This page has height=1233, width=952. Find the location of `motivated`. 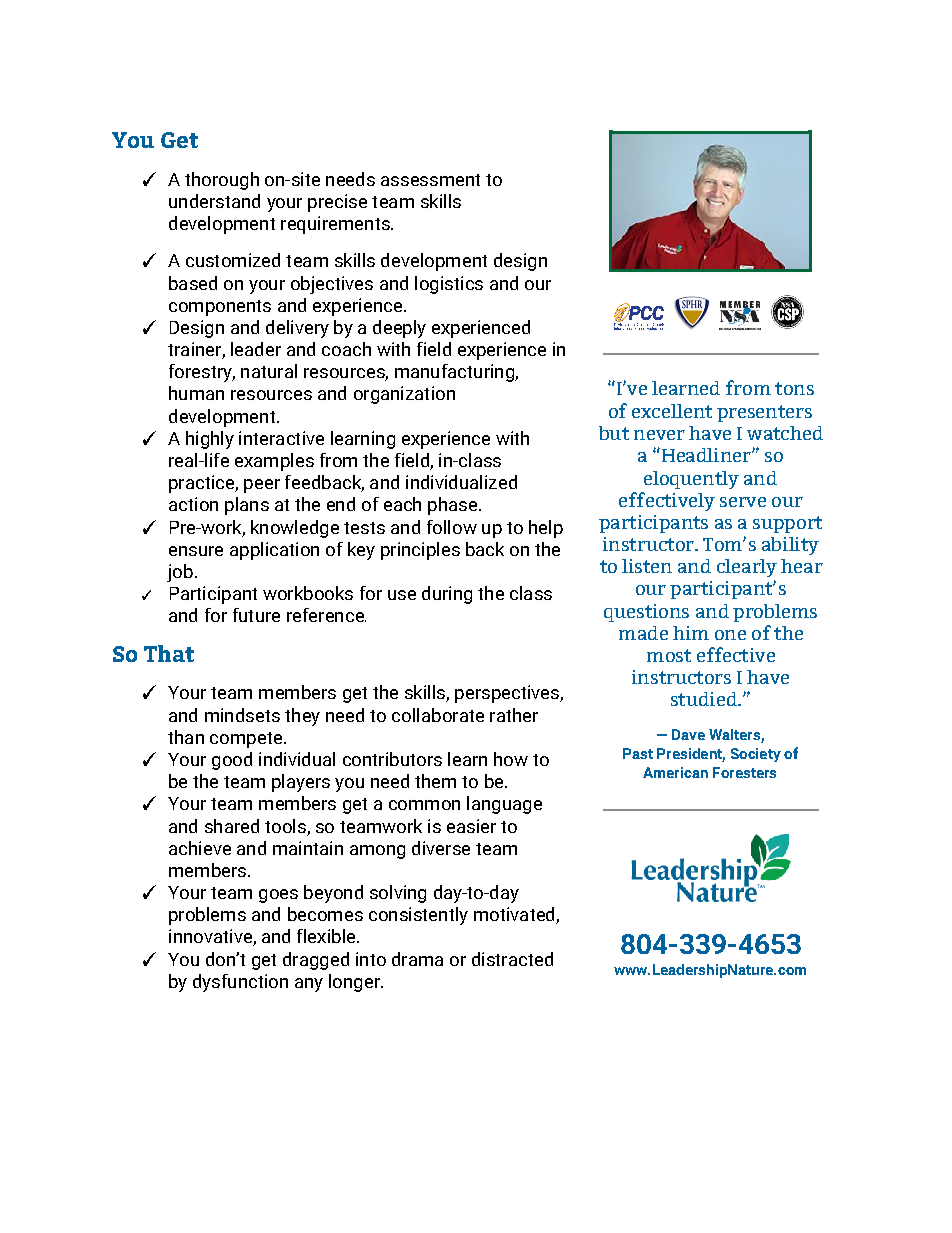

motivated is located at coordinates (515, 915).
